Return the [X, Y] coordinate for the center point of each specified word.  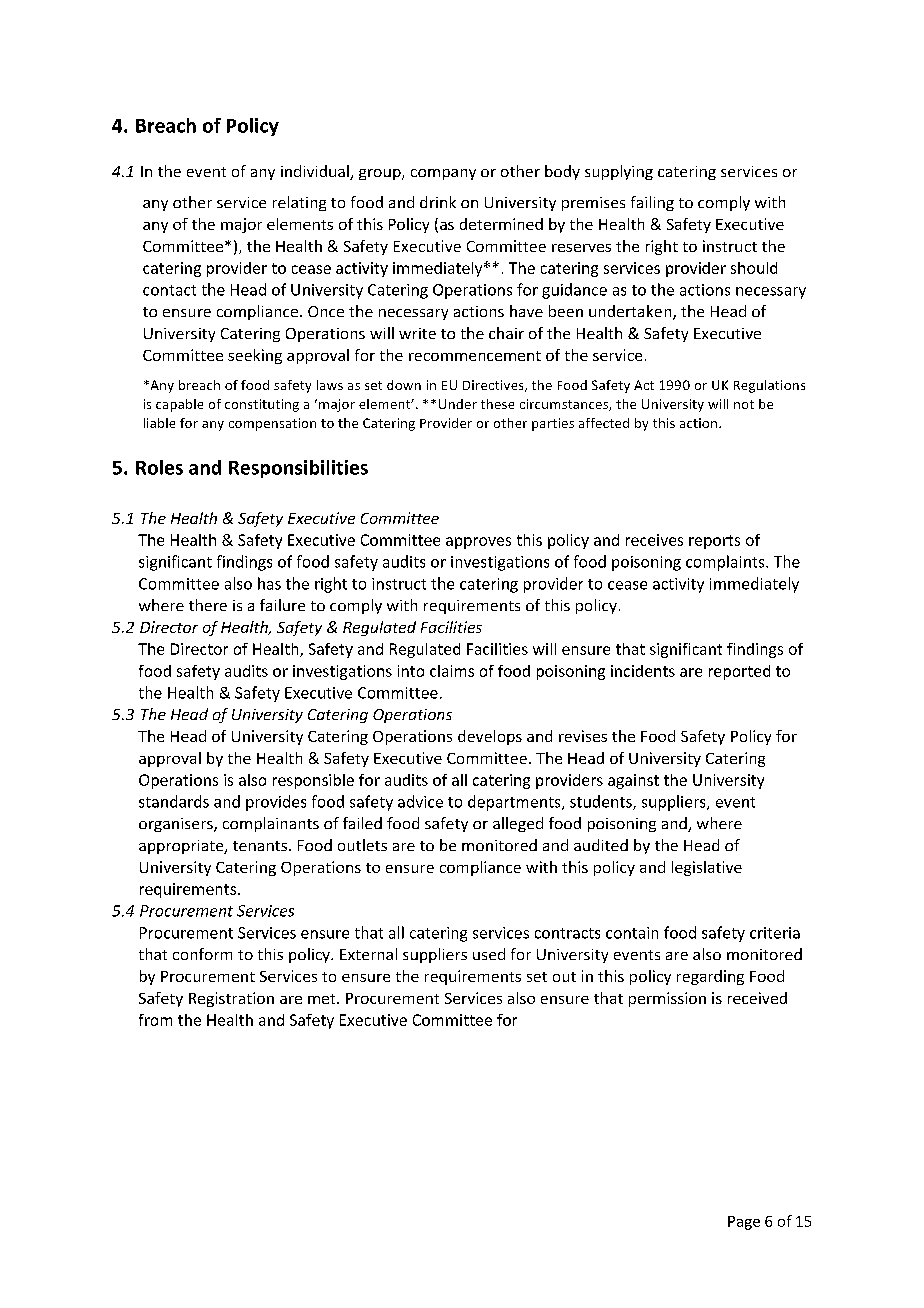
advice [420, 801]
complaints [726, 563]
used [489, 954]
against [633, 781]
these [497, 404]
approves [478, 543]
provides [276, 803]
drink [438, 202]
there [208, 605]
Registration [231, 999]
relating [299, 203]
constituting [262, 405]
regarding [710, 977]
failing [652, 203]
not [744, 404]
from [155, 1020]
